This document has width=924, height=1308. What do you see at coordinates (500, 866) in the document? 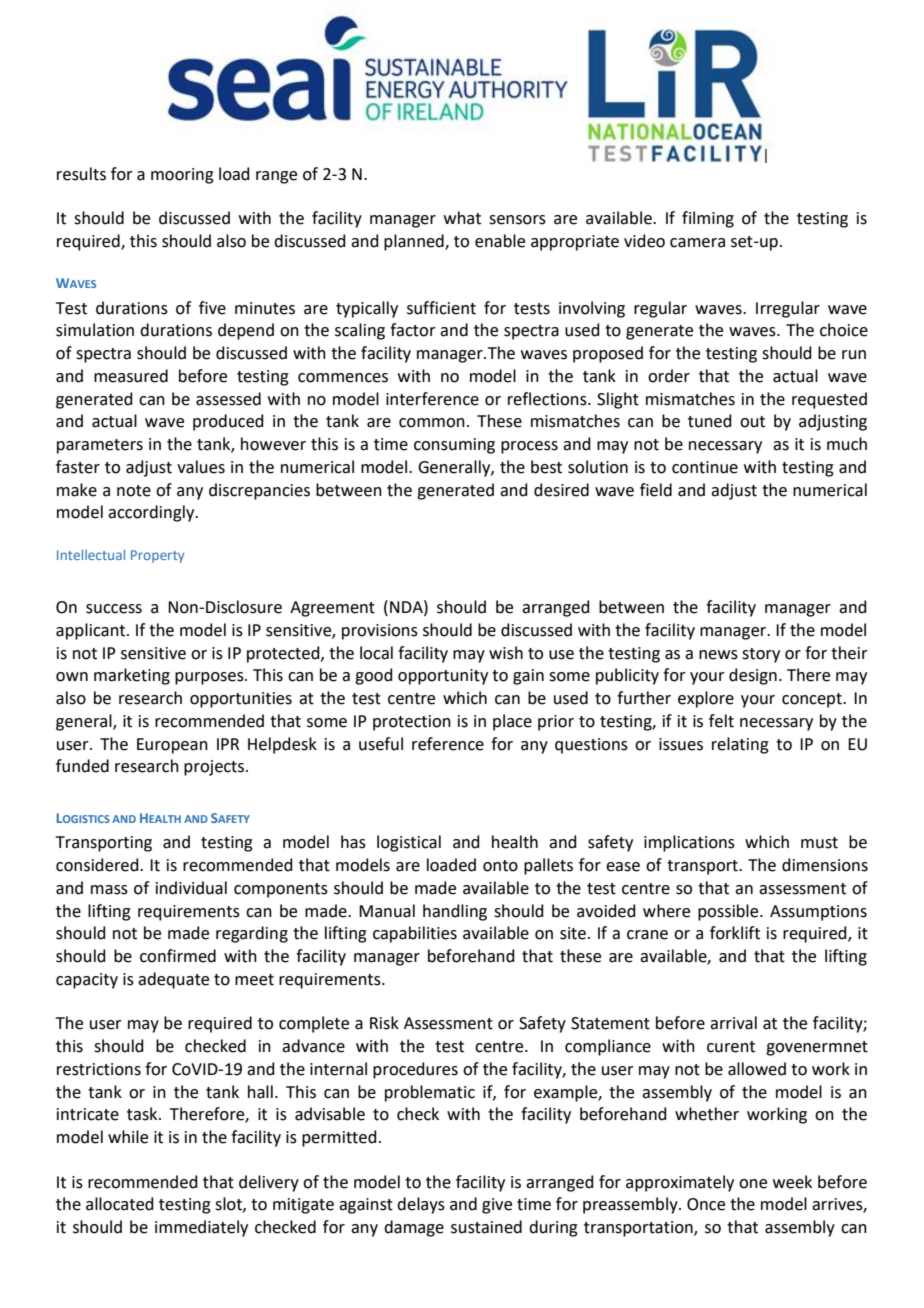
I see `onto` at bounding box center [500, 866].
